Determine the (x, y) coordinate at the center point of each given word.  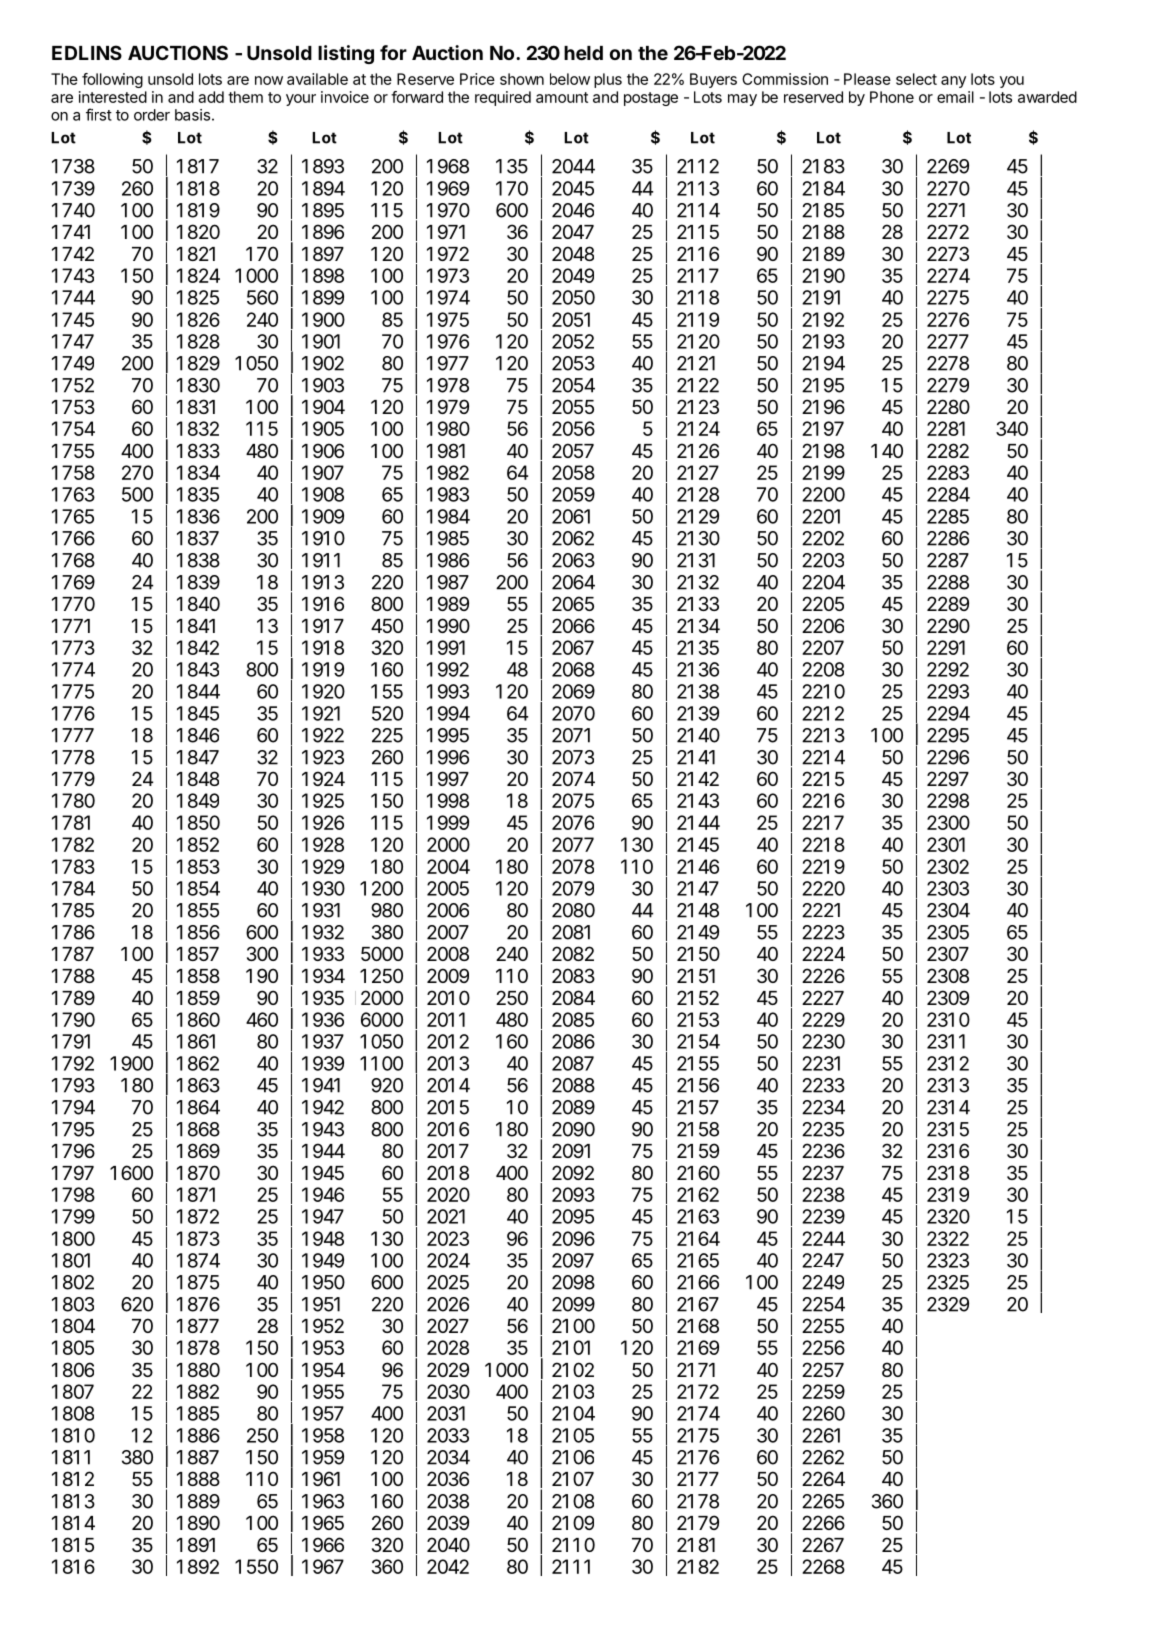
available (317, 79)
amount (562, 97)
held (583, 53)
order (152, 115)
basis (192, 115)
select (916, 79)
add (211, 97)
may (742, 100)
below (570, 79)
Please (867, 79)
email (955, 97)
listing (346, 54)
